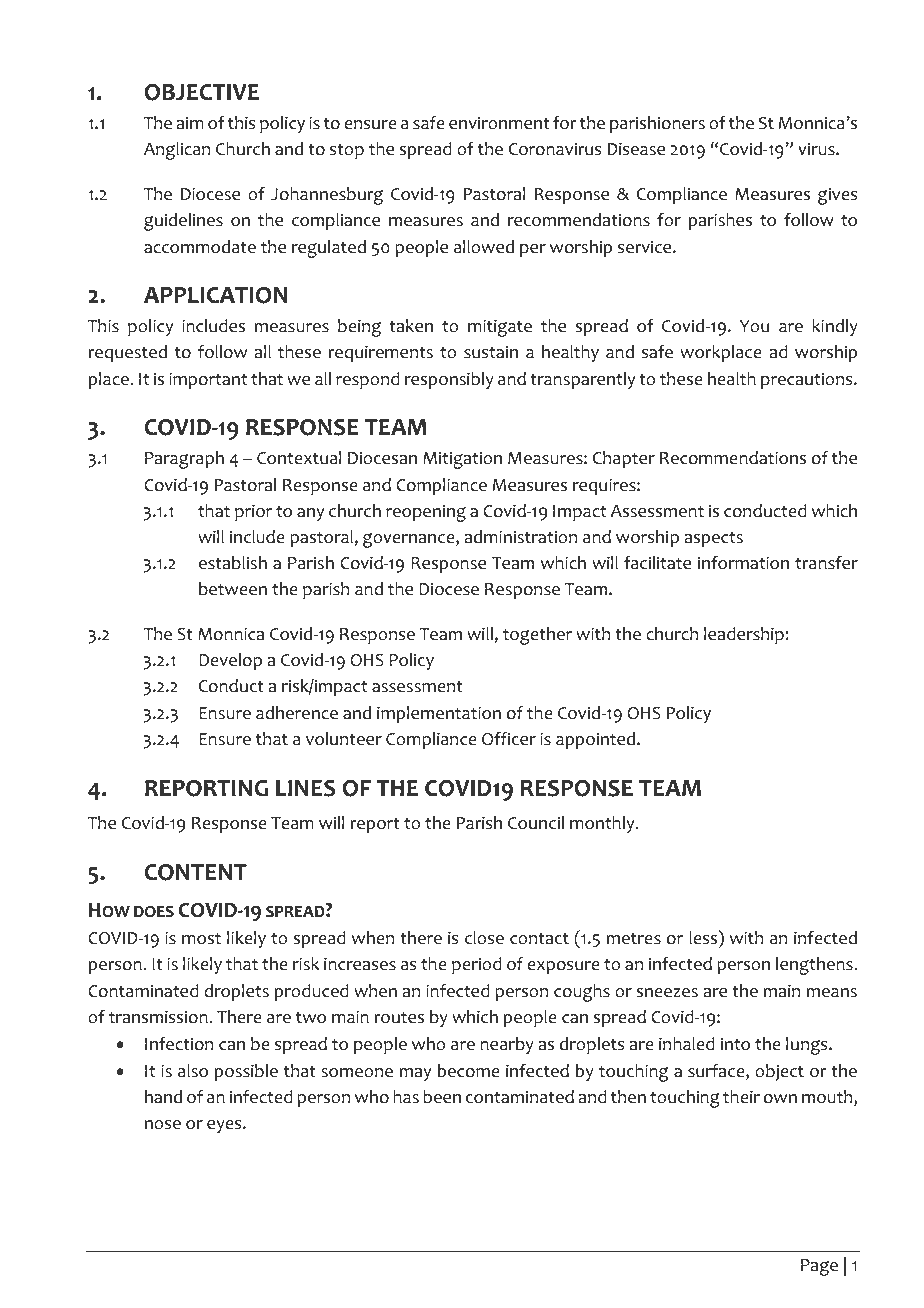 The image size is (924, 1308). What do you see at coordinates (184, 460) in the screenshot?
I see `Paragraph` at bounding box center [184, 460].
